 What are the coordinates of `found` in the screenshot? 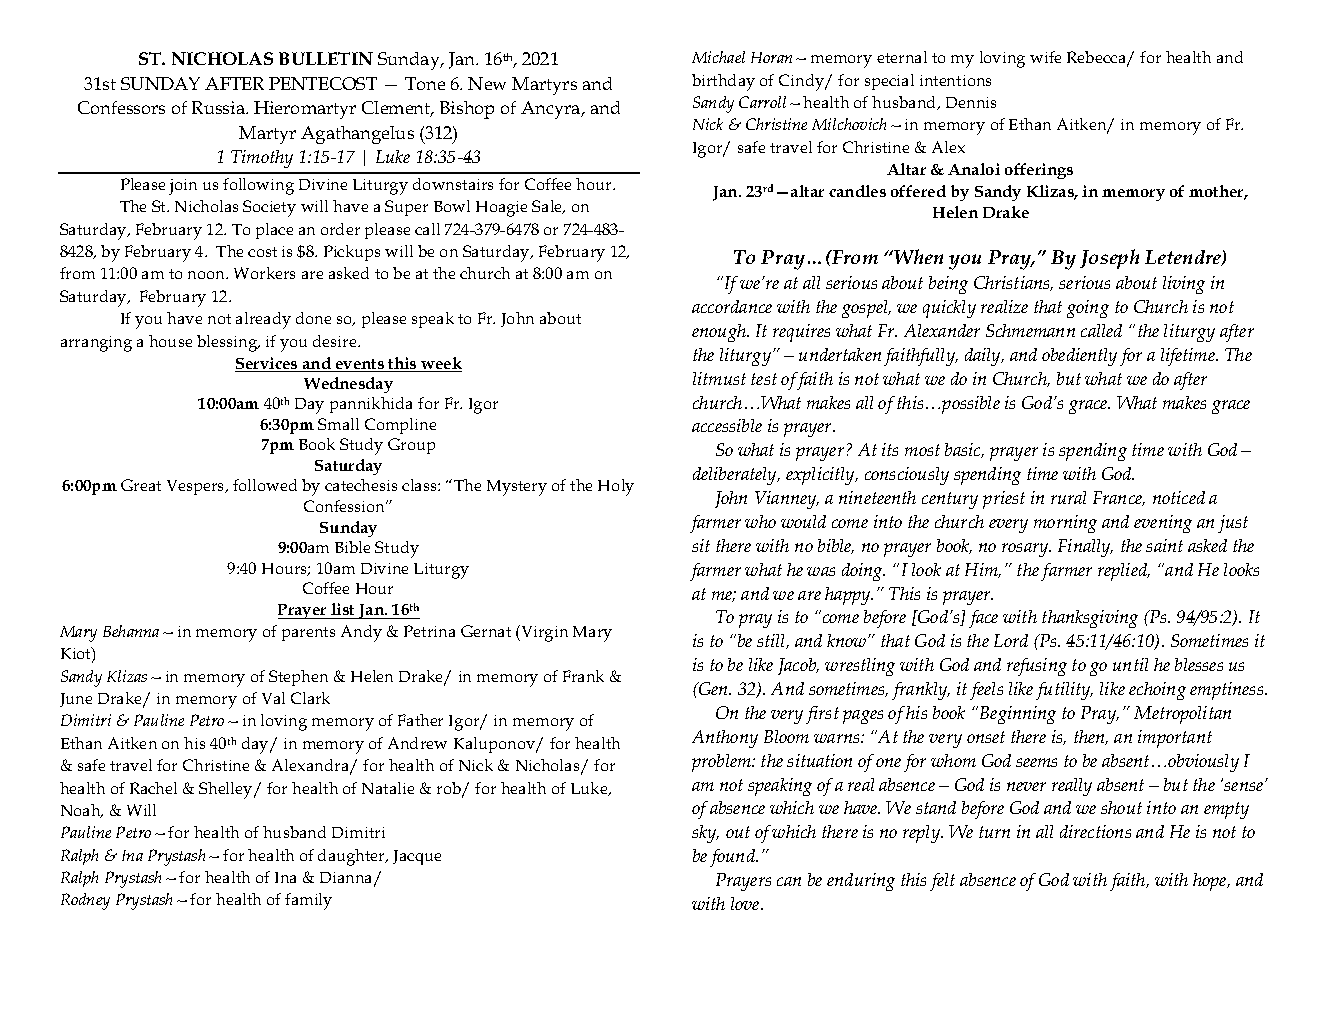 It's located at (734, 858).
